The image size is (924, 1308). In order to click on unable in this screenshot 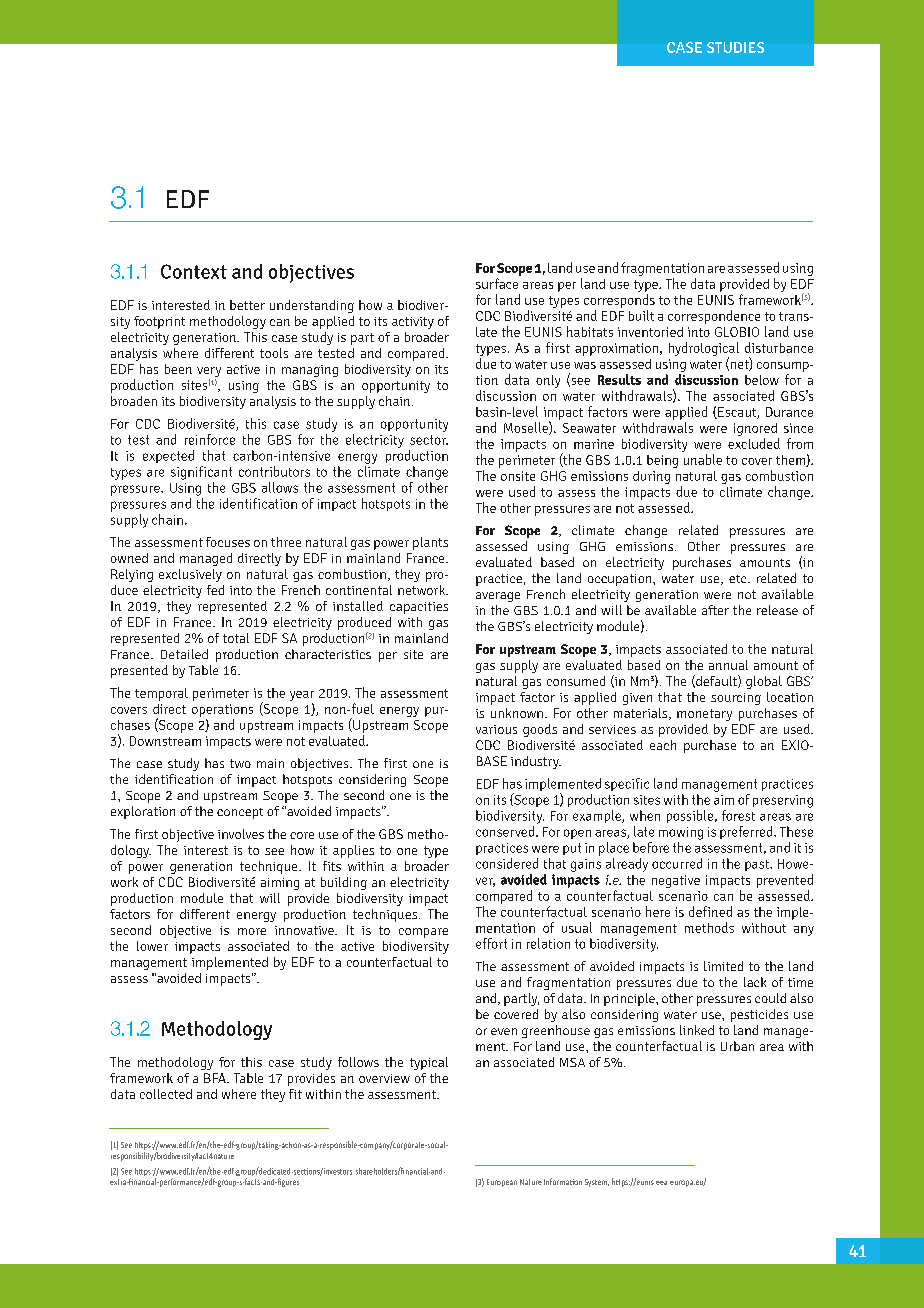, I will do `click(703, 459)`.
